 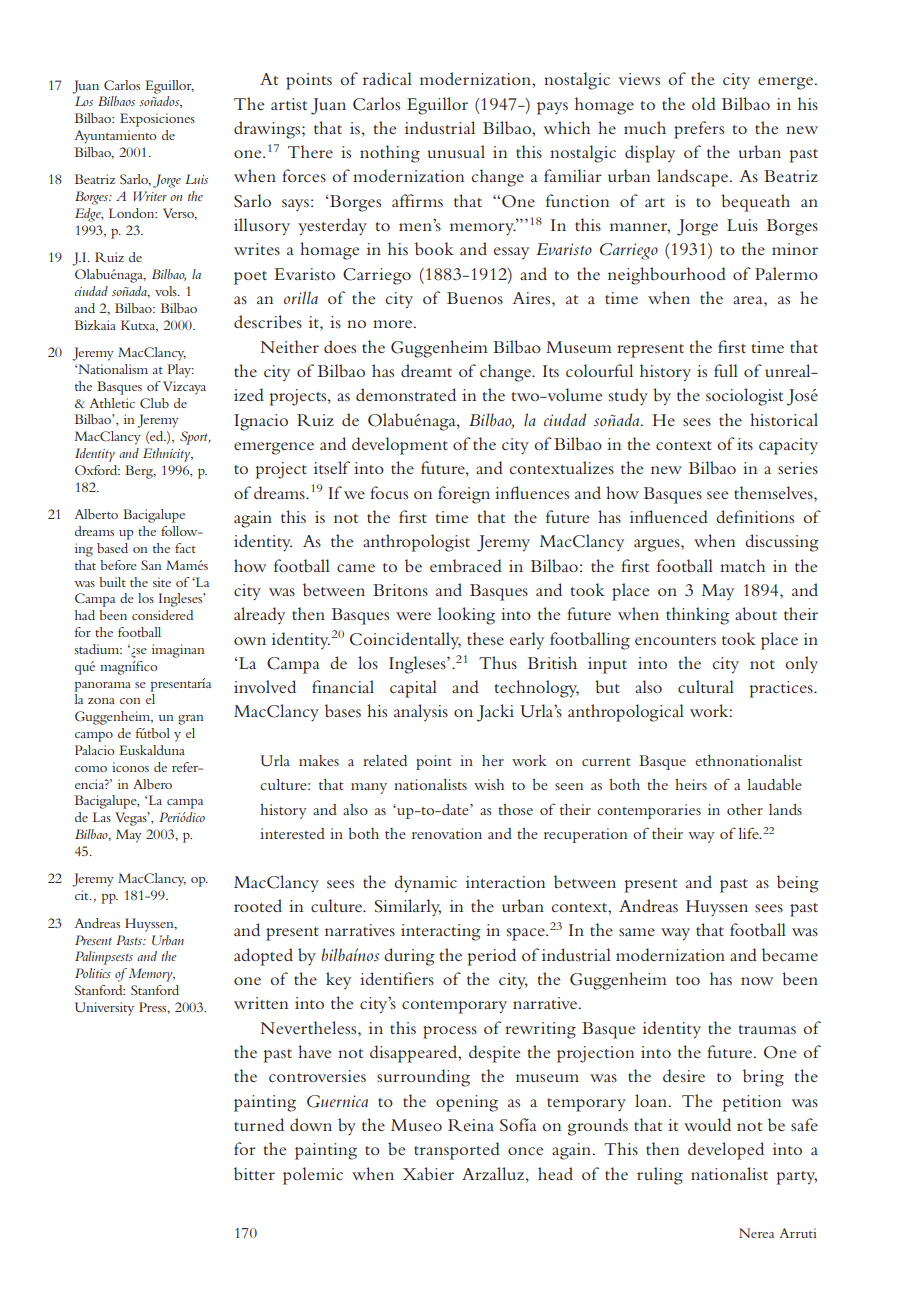 What do you see at coordinates (697, 616) in the screenshot?
I see `thinking` at bounding box center [697, 616].
